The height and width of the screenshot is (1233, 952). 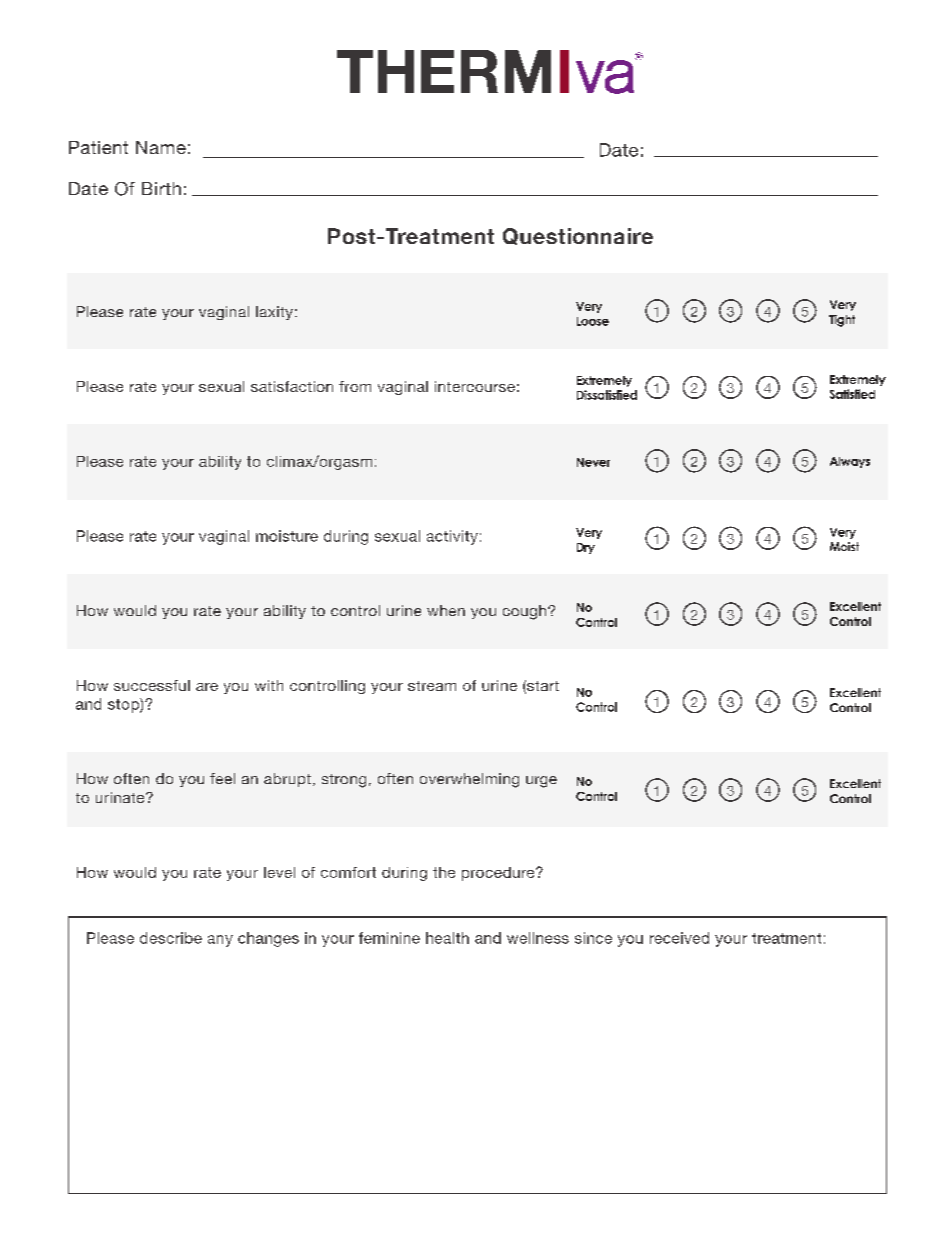 I want to click on Questionnaire, so click(x=578, y=236).
